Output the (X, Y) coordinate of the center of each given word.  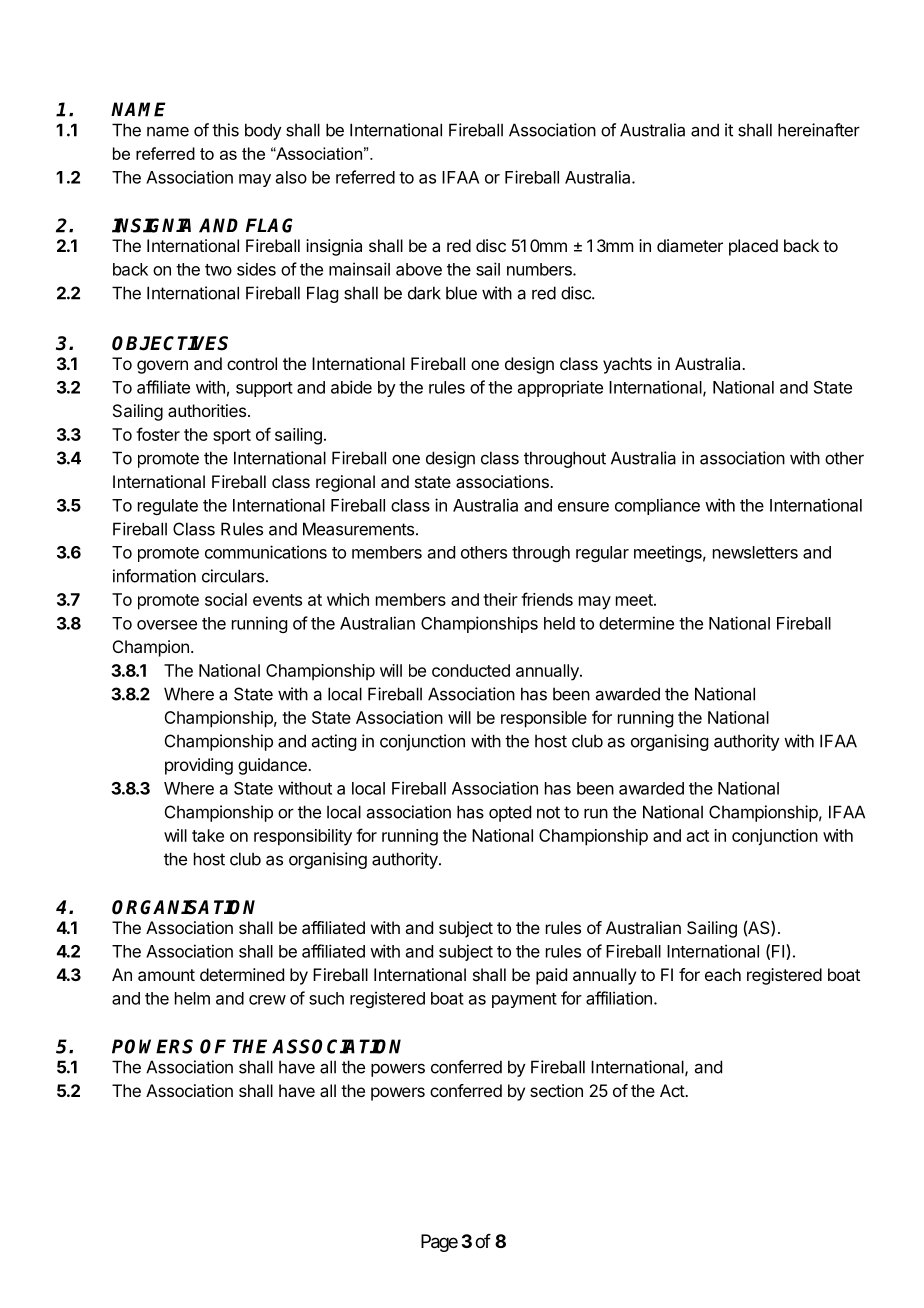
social (226, 599)
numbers (540, 269)
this (225, 130)
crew (267, 1000)
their (500, 599)
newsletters (755, 552)
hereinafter (819, 130)
